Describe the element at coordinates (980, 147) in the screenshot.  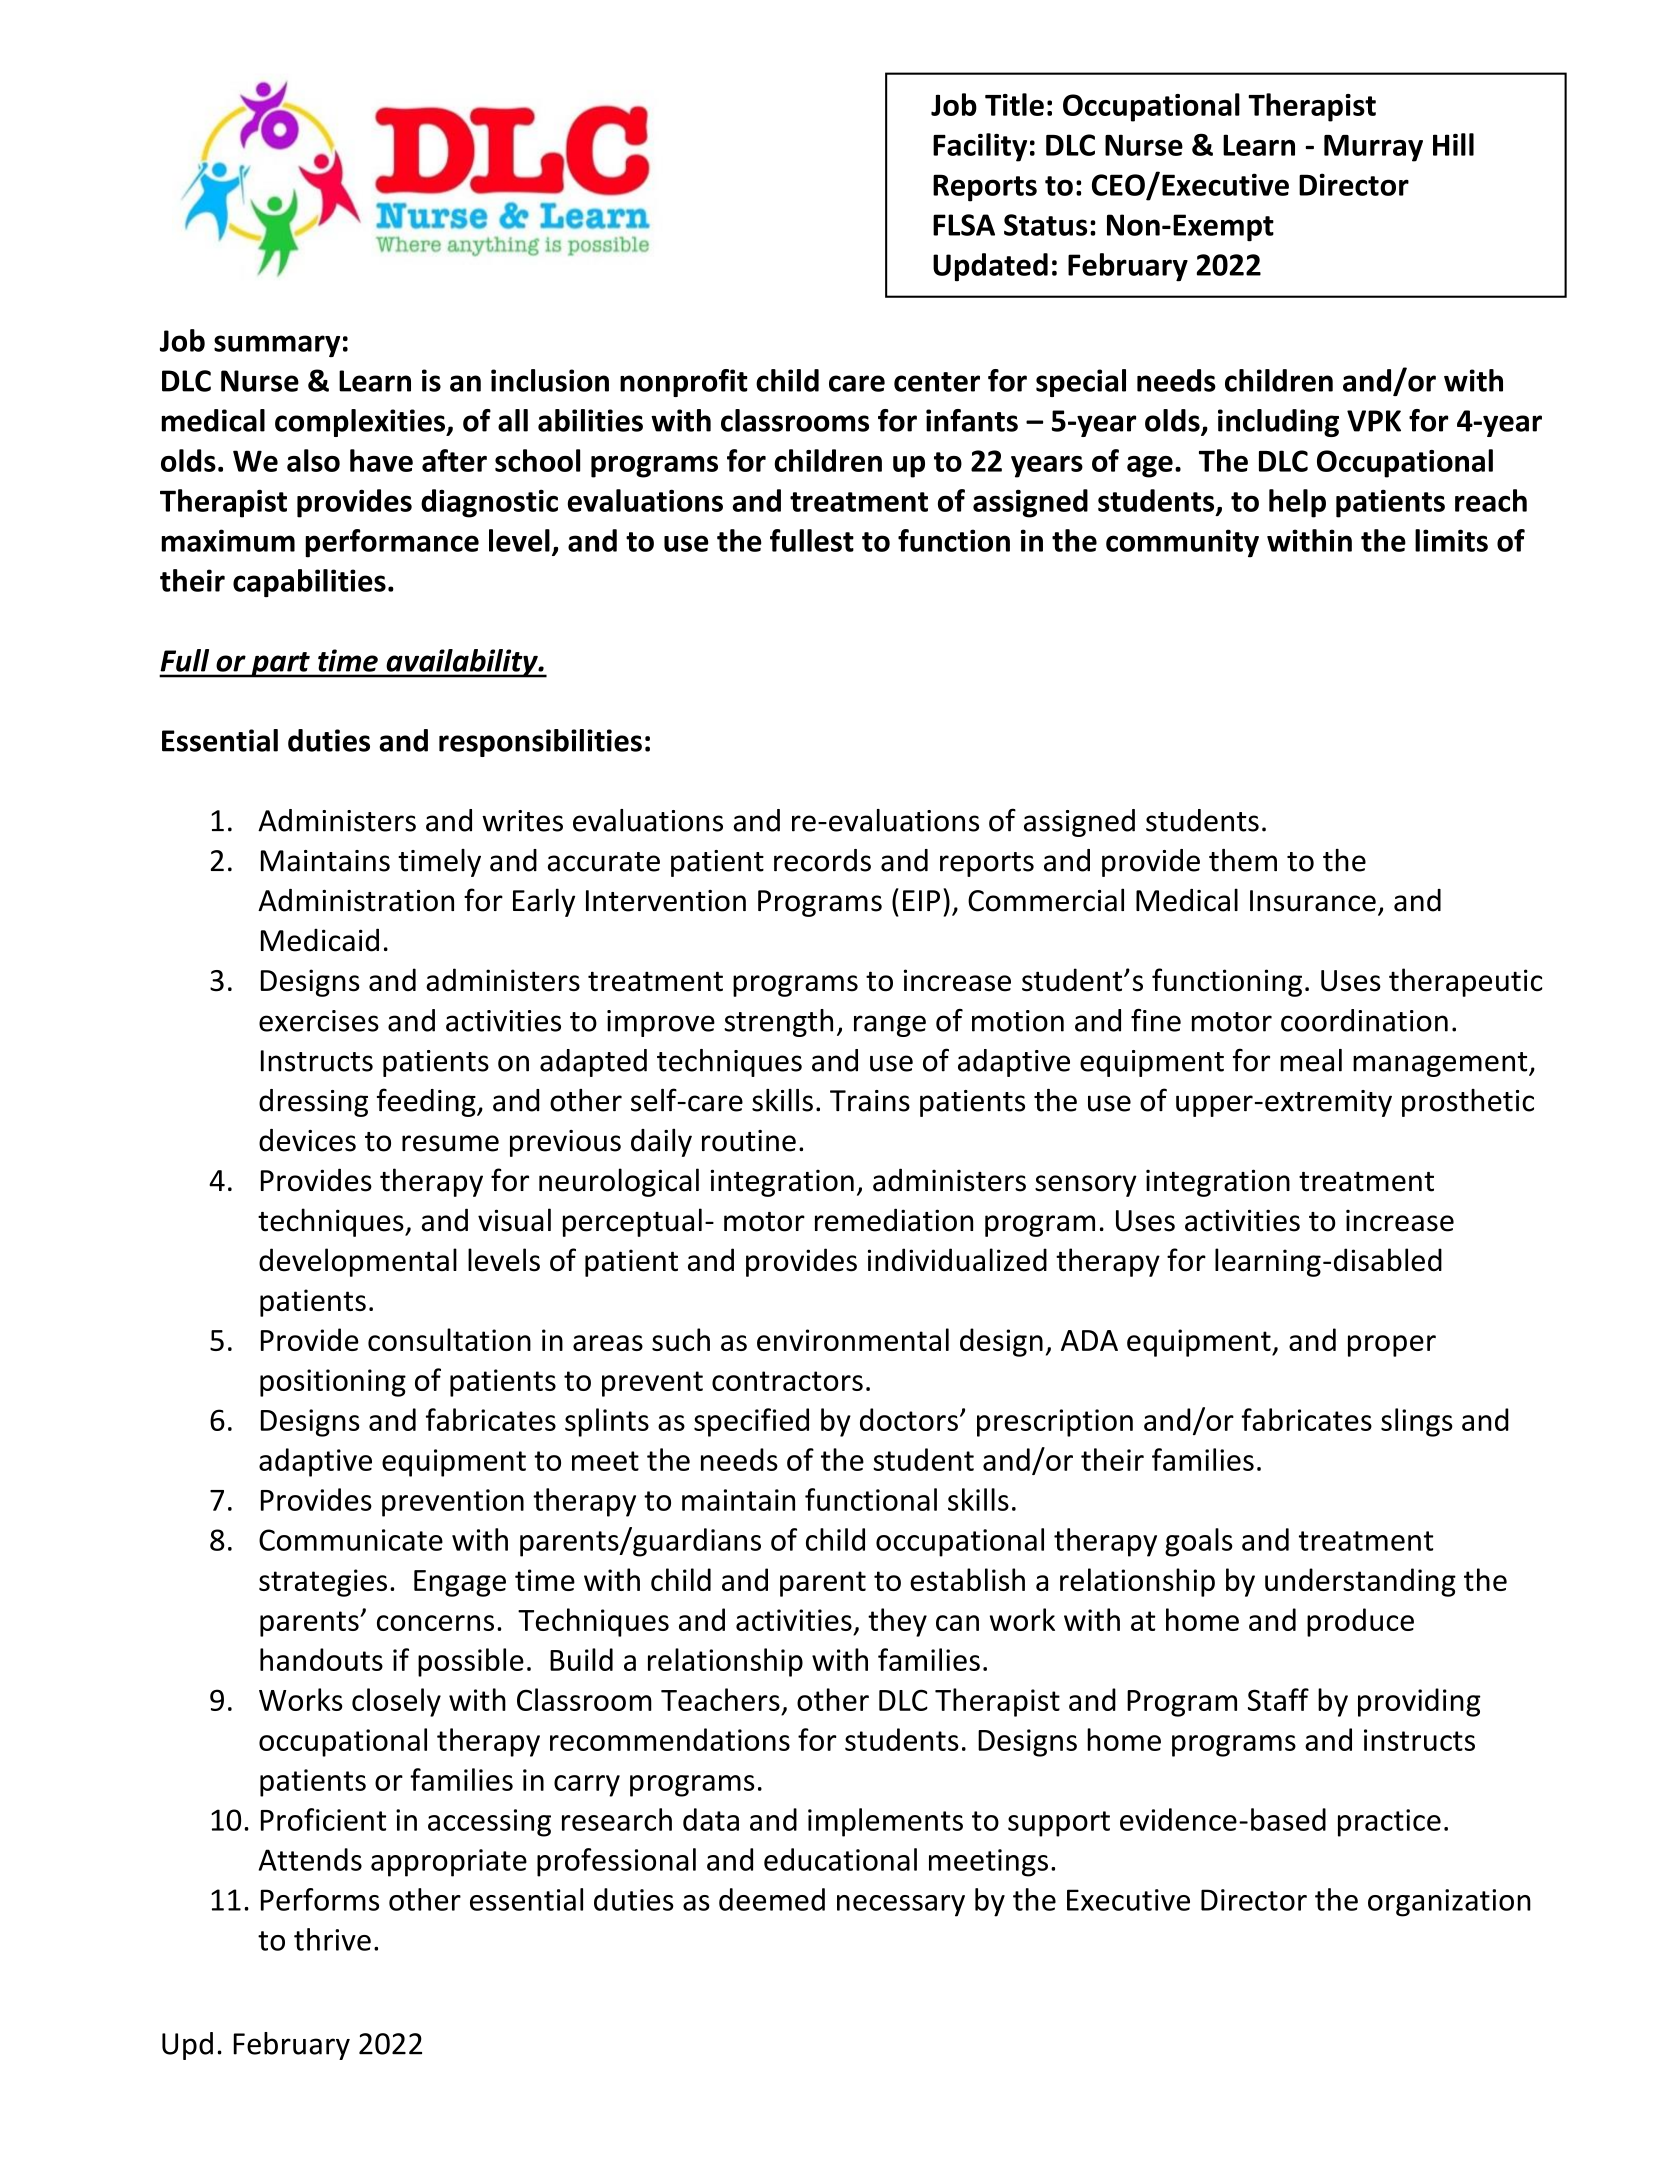
I see `Facility` at that location.
